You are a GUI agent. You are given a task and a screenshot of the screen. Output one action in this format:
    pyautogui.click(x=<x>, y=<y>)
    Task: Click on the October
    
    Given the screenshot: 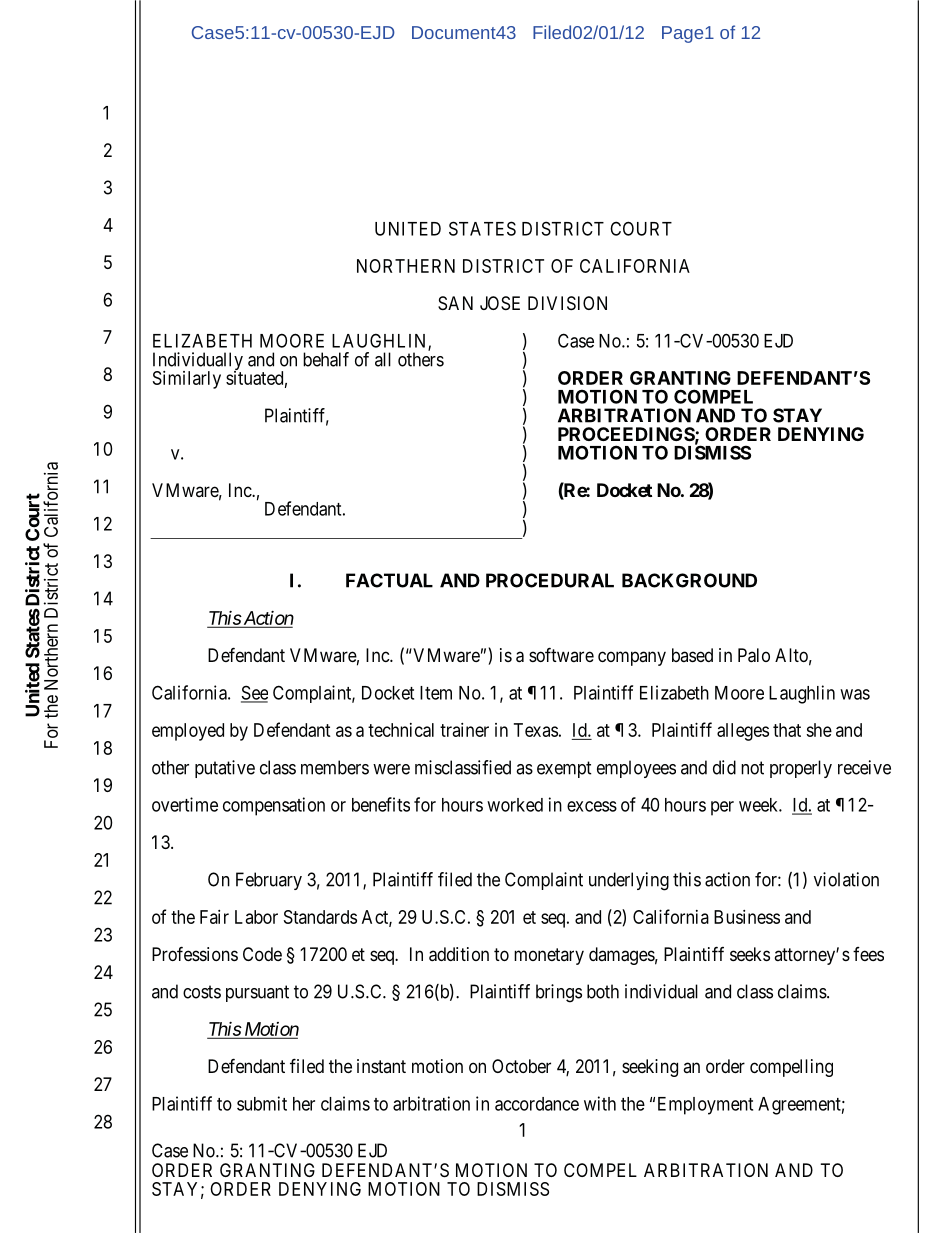 What is the action you would take?
    pyautogui.click(x=521, y=1066)
